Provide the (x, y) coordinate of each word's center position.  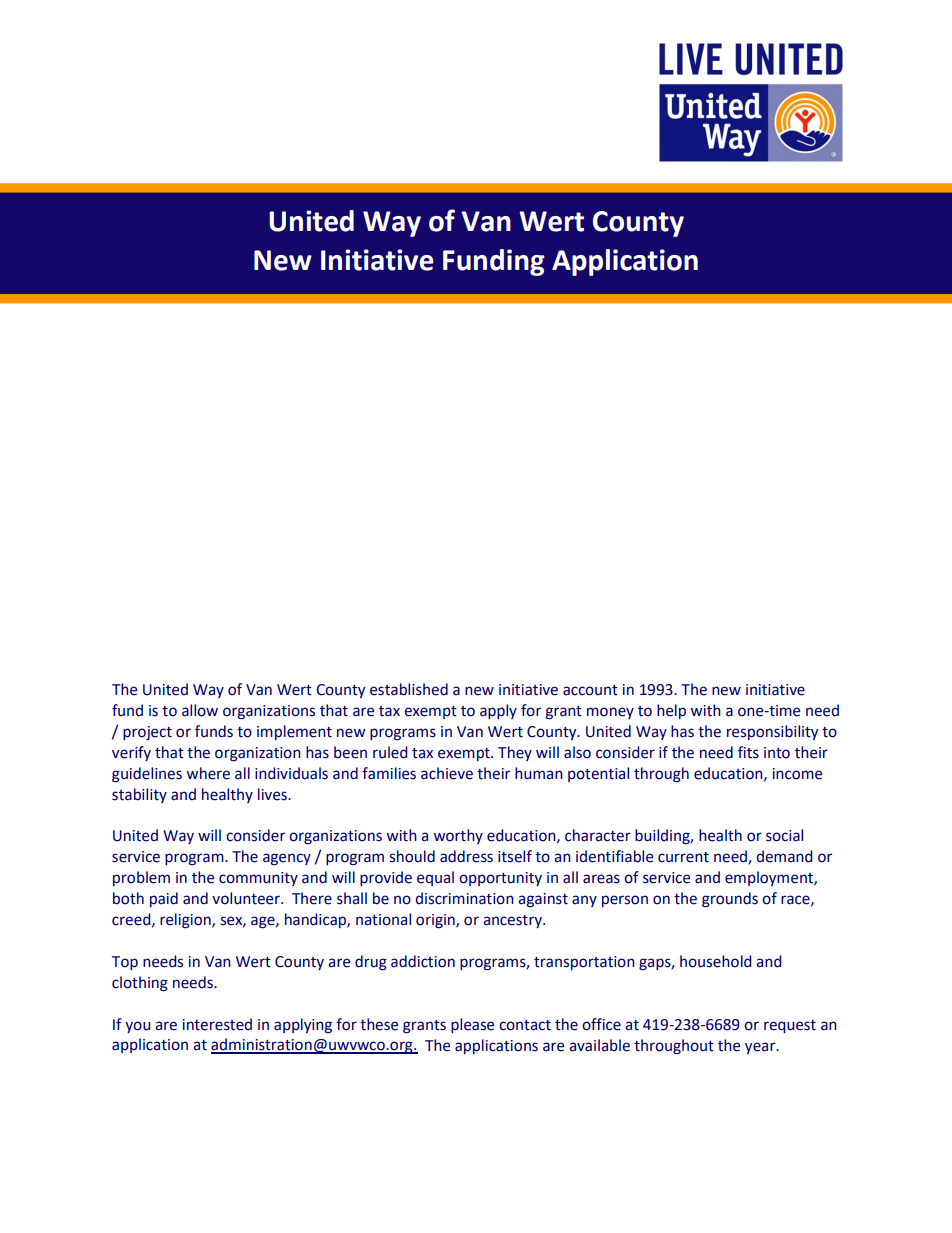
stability (139, 795)
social (784, 835)
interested (217, 1024)
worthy (458, 836)
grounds (730, 900)
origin (436, 921)
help (671, 711)
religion (186, 921)
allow (200, 710)
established (409, 689)
